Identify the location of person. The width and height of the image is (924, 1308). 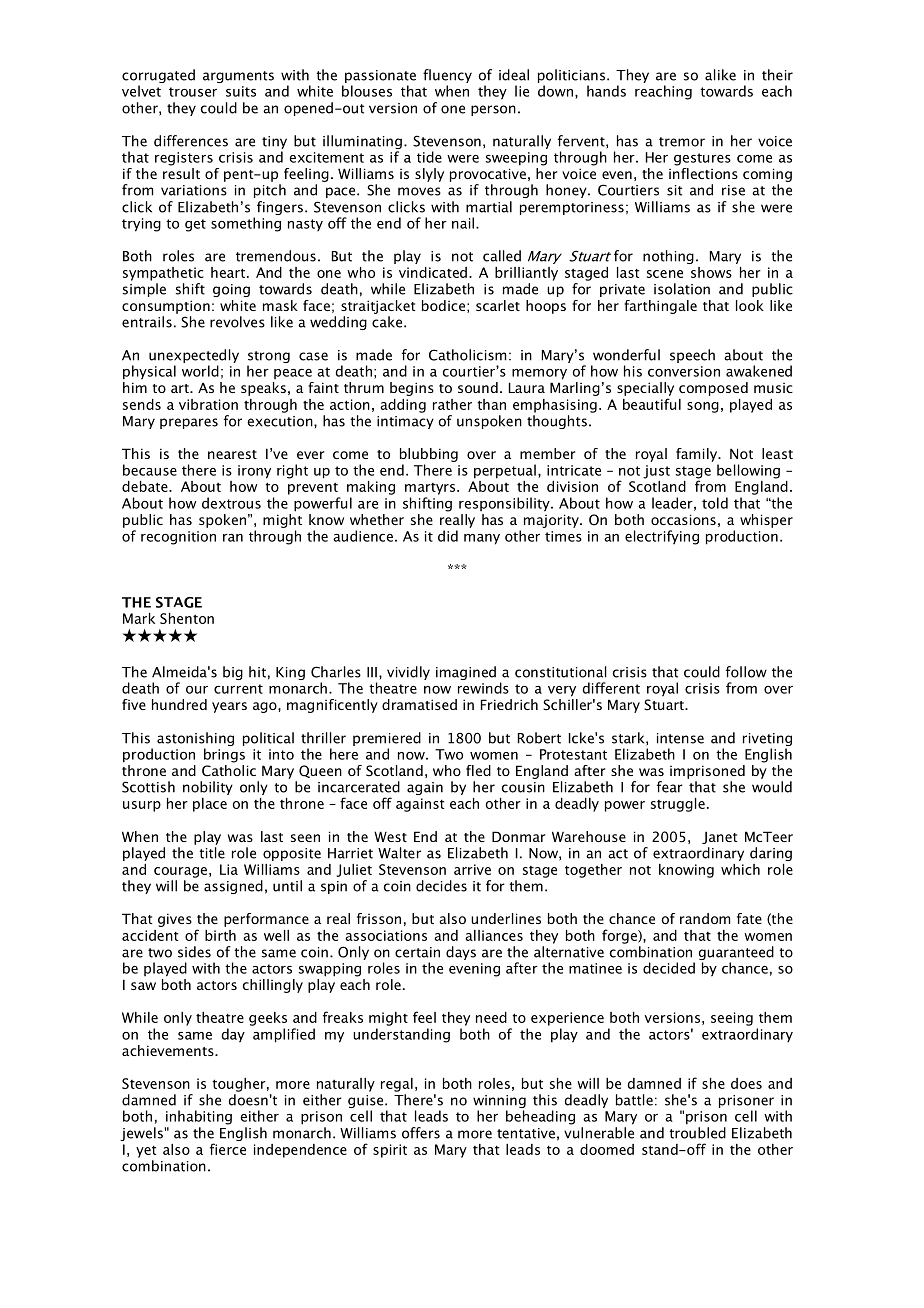
(493, 110).
